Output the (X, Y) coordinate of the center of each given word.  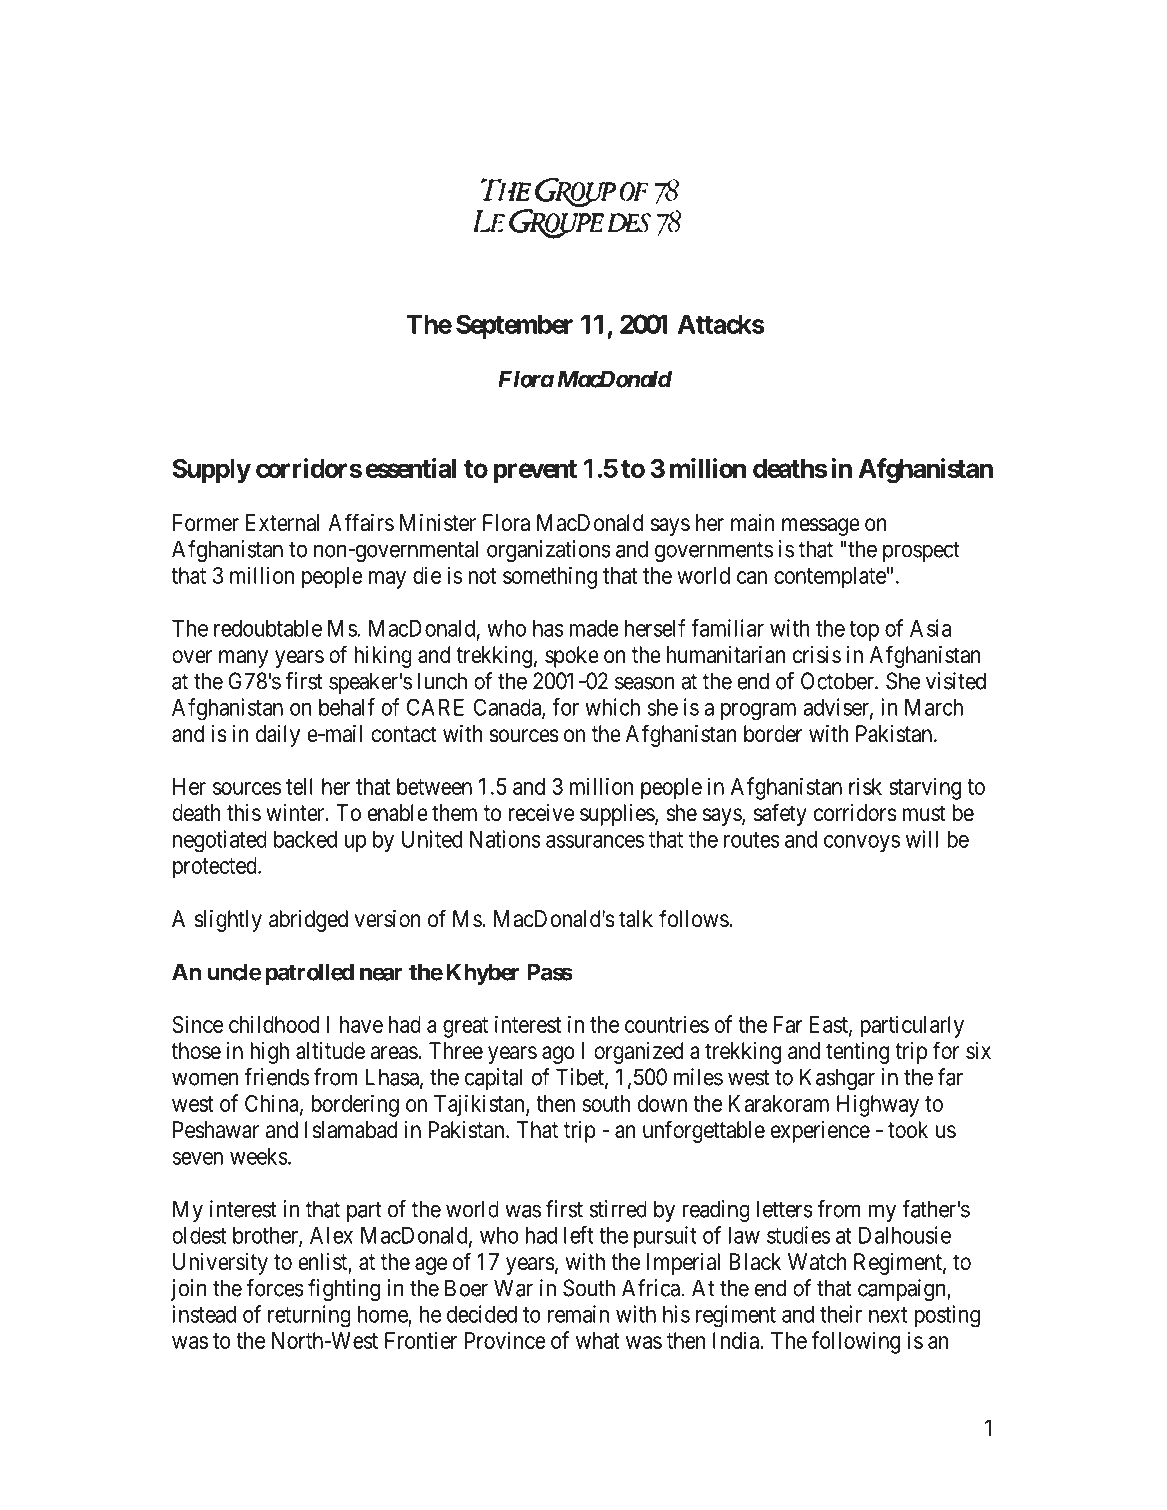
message (821, 527)
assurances (595, 841)
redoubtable (268, 628)
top (864, 631)
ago (558, 1055)
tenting (857, 1053)
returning (309, 1316)
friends (276, 1077)
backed (305, 839)
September (514, 326)
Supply (212, 471)
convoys (862, 844)
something (550, 577)
